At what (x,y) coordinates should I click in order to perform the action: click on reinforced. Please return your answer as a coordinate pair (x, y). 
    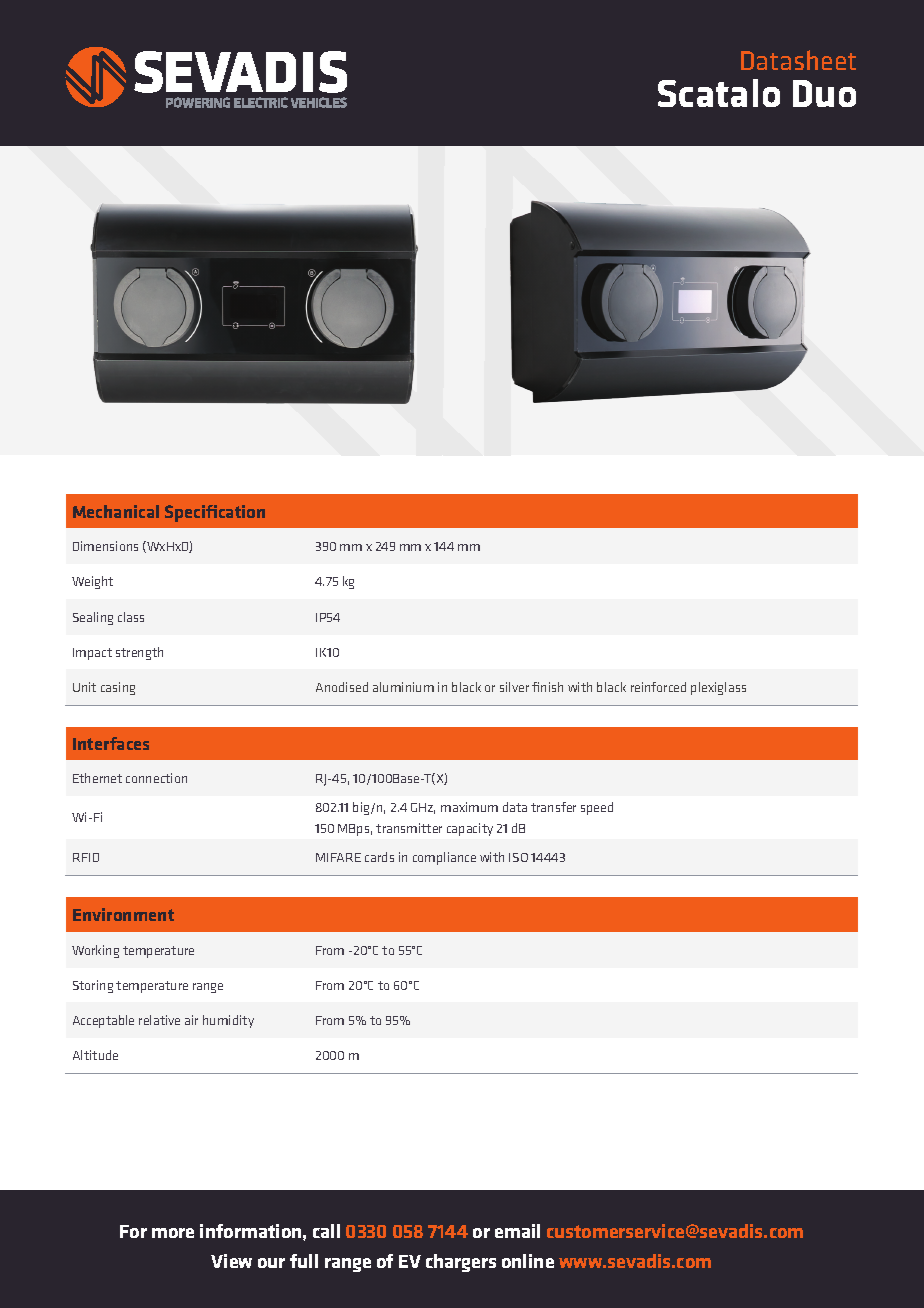
    Looking at the image, I should click on (658, 687).
